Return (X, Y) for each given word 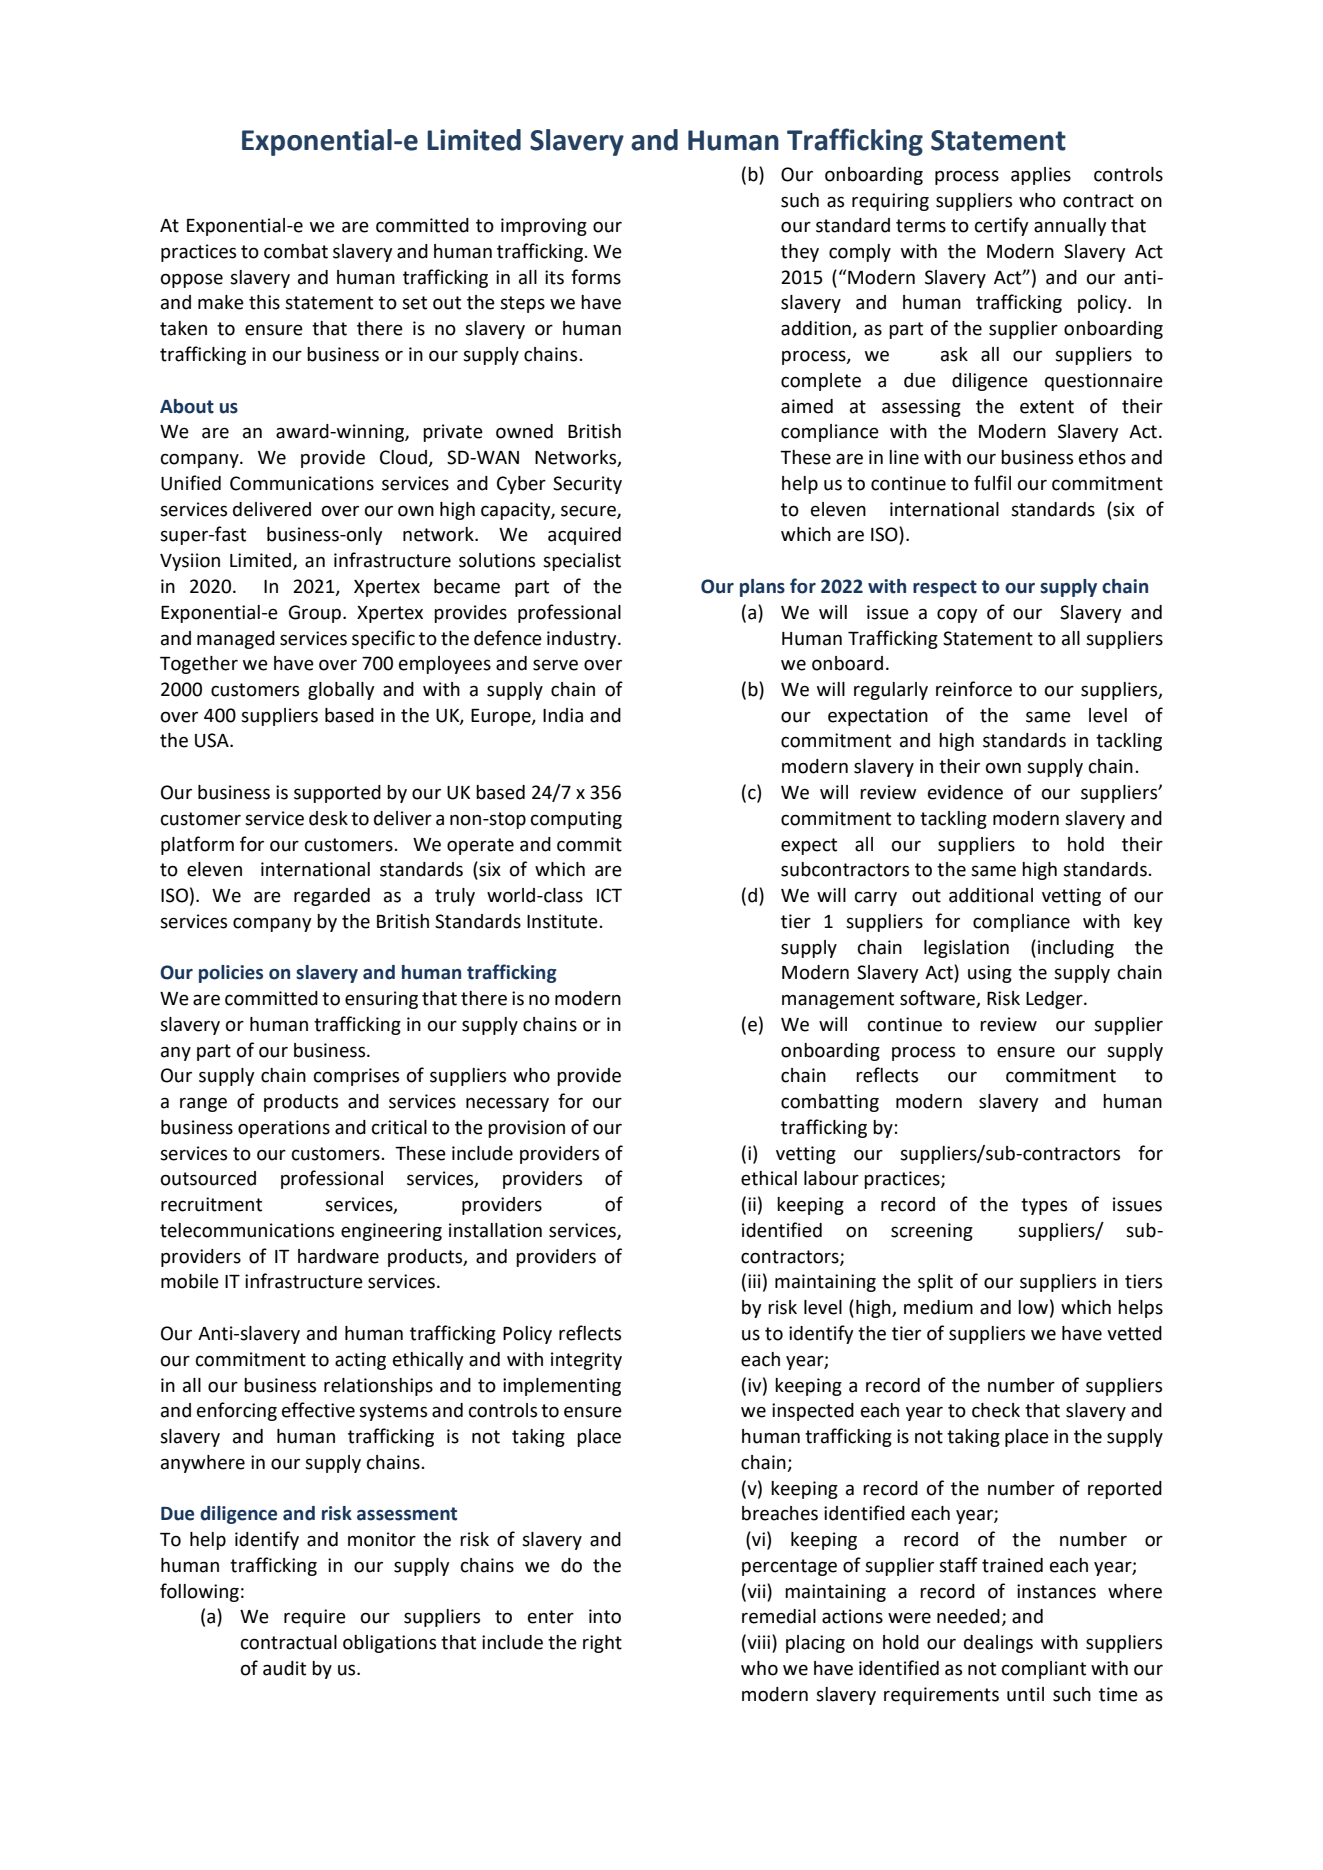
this (264, 302)
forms (596, 277)
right (602, 1644)
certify (1001, 226)
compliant (1044, 1670)
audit (284, 1668)
